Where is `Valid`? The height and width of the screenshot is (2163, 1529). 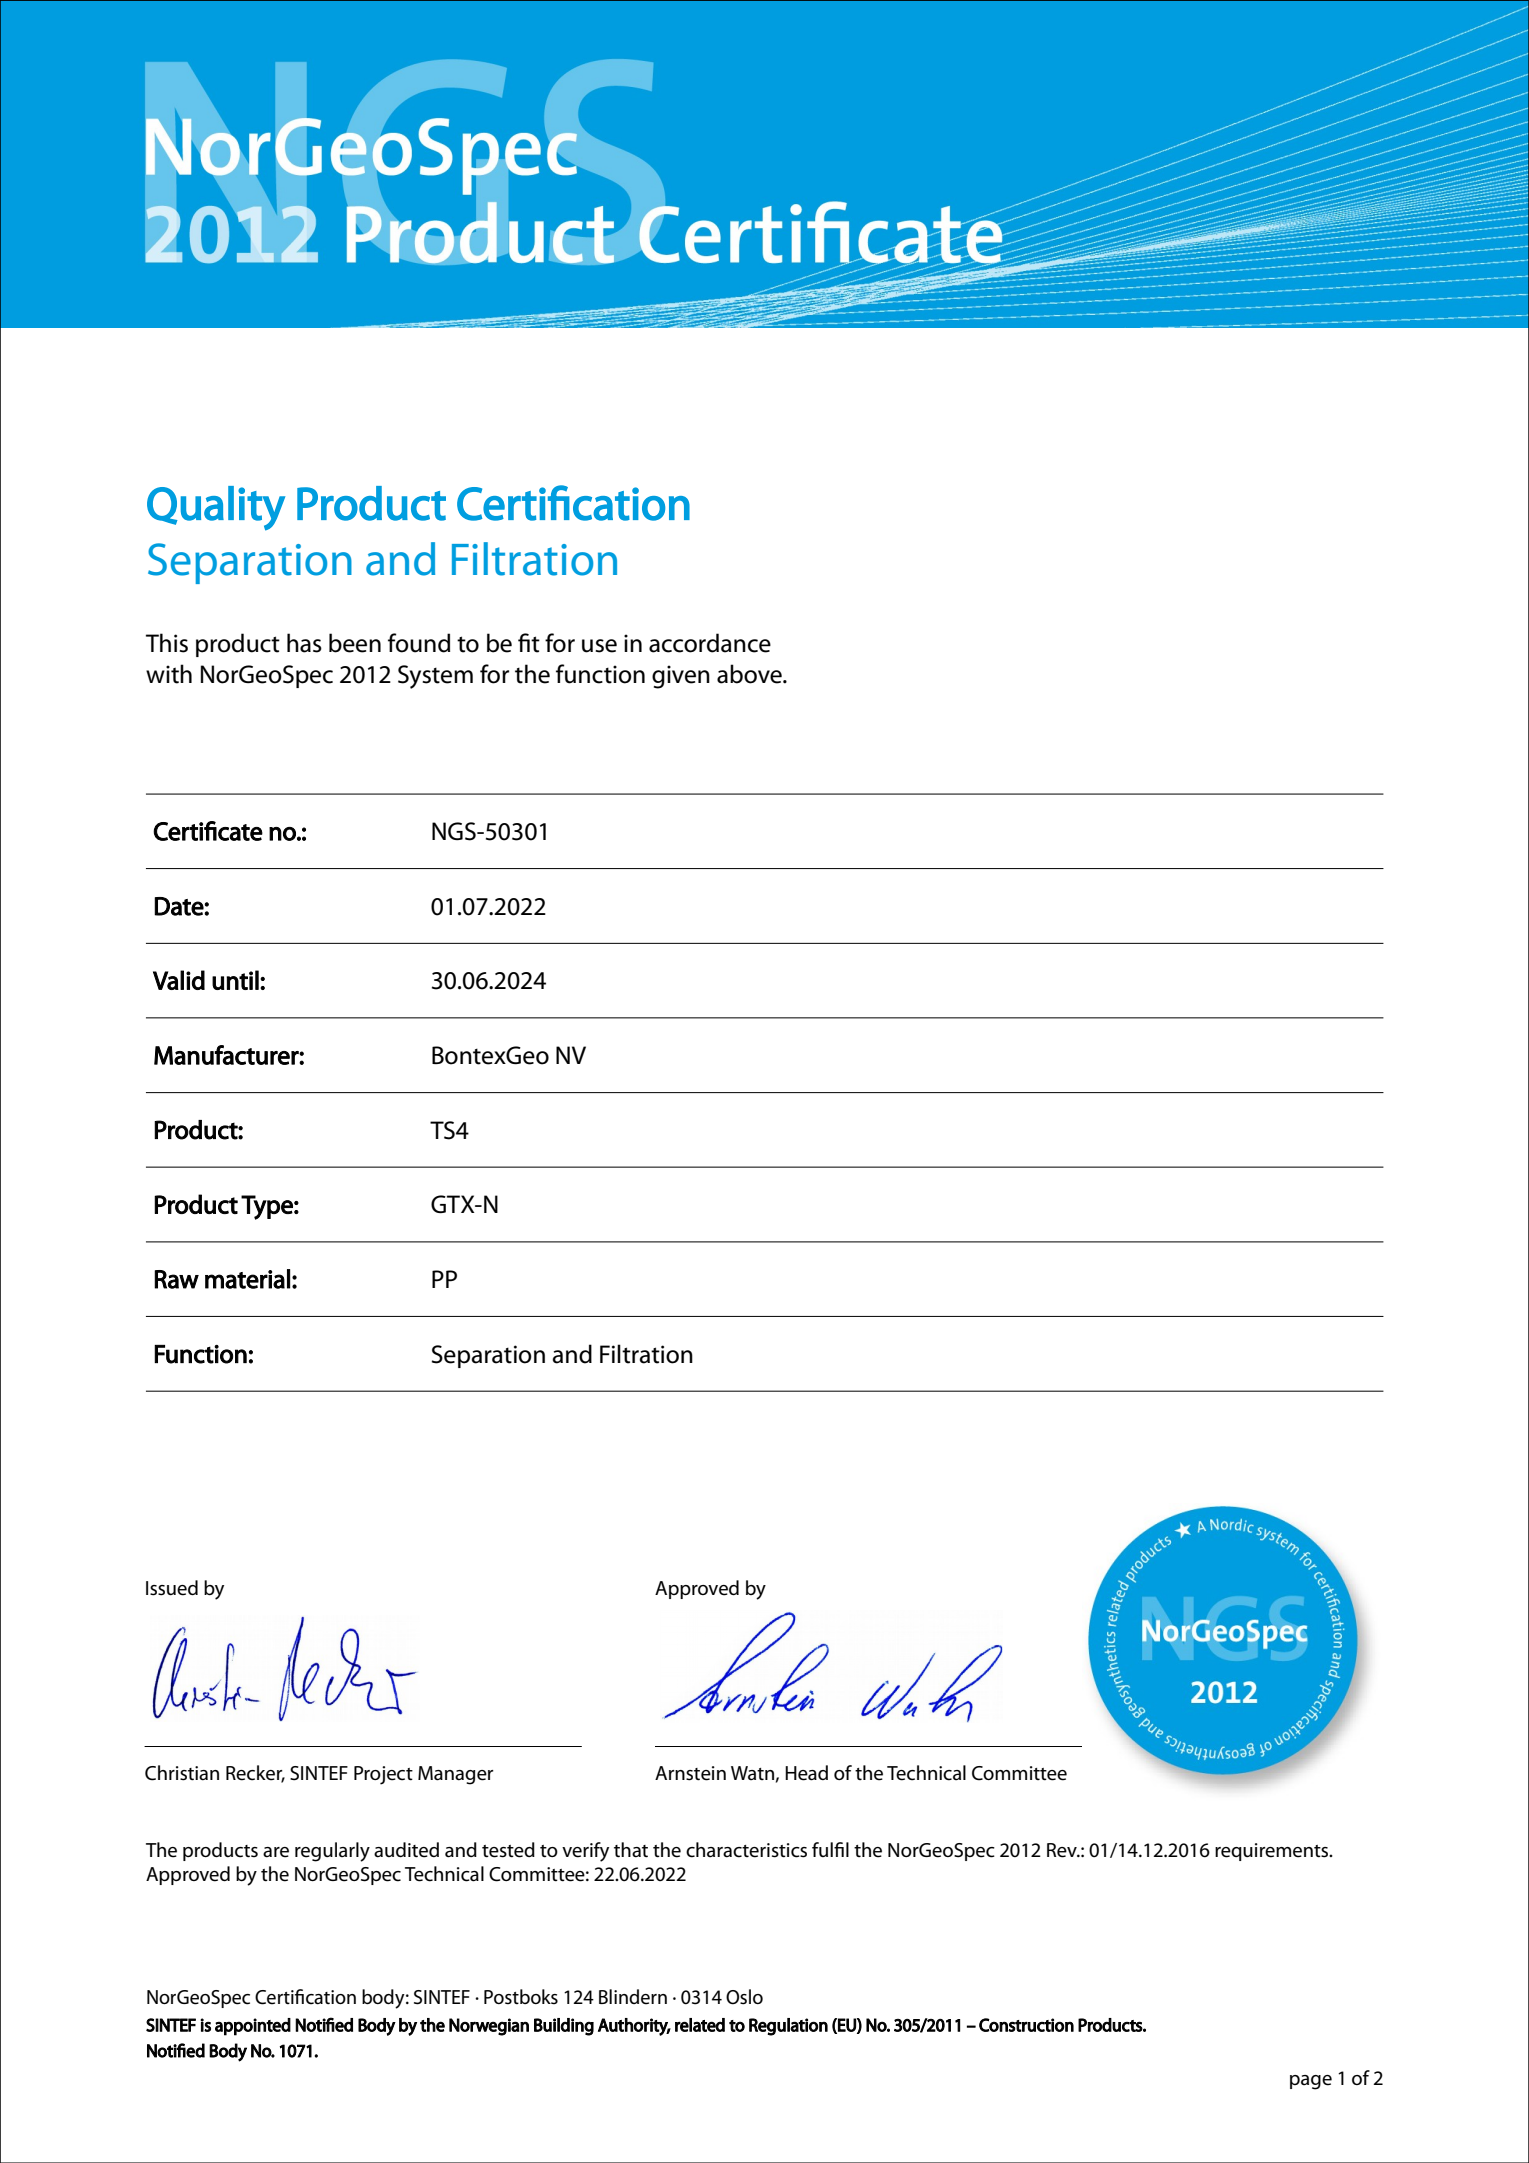 Valid is located at coordinates (179, 980).
